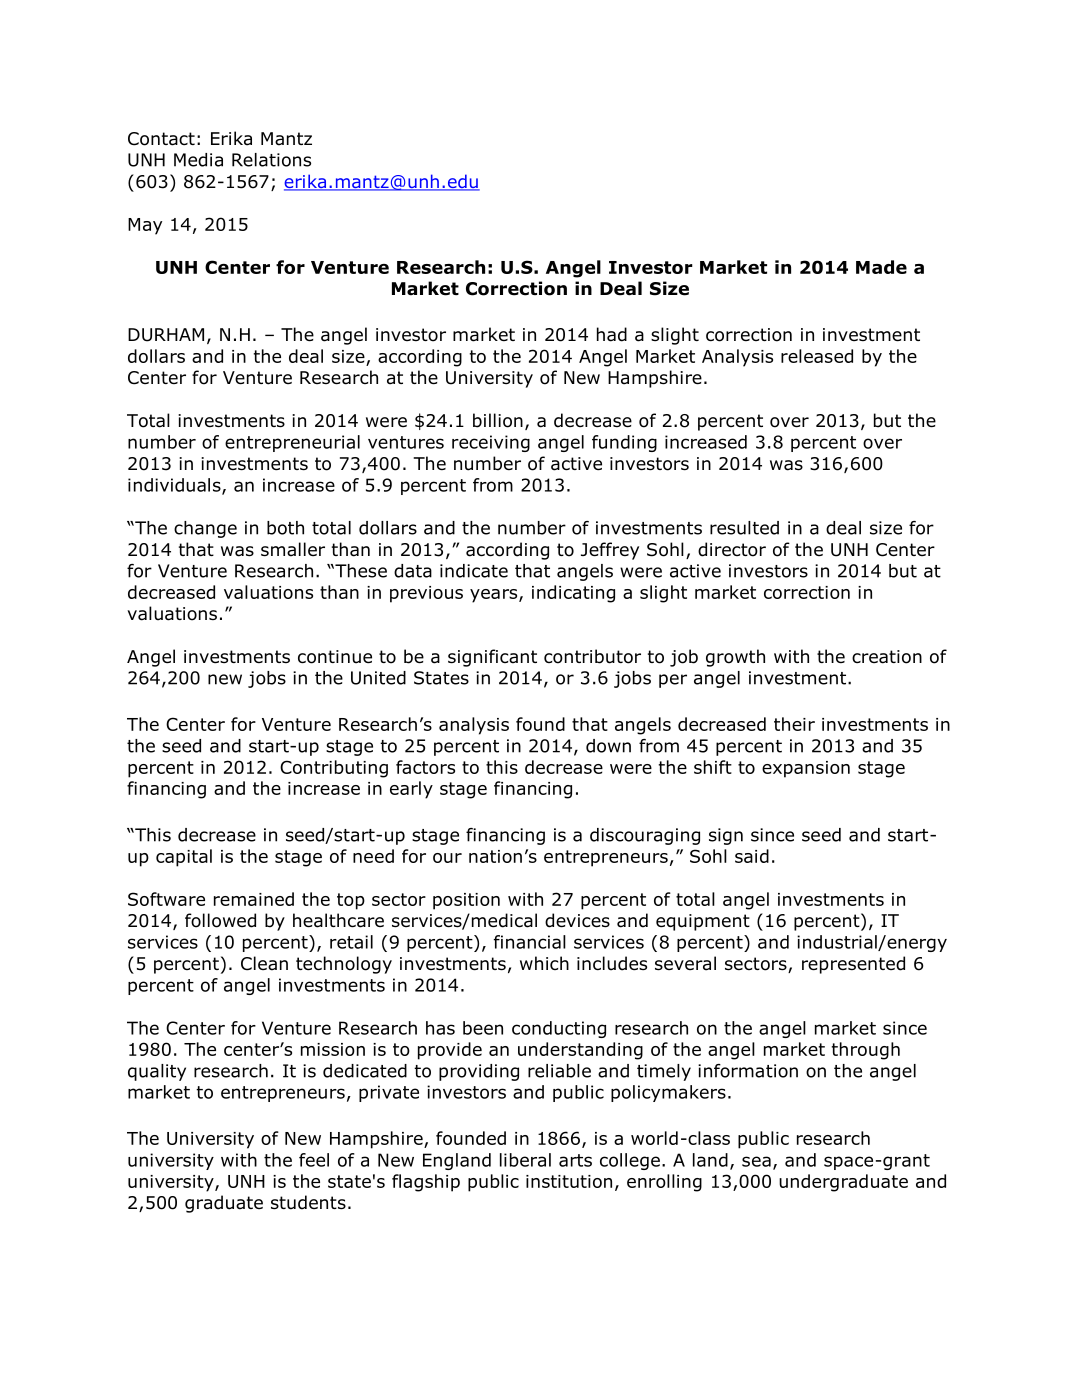 The image size is (1080, 1398). I want to click on liberal, so click(525, 1160).
